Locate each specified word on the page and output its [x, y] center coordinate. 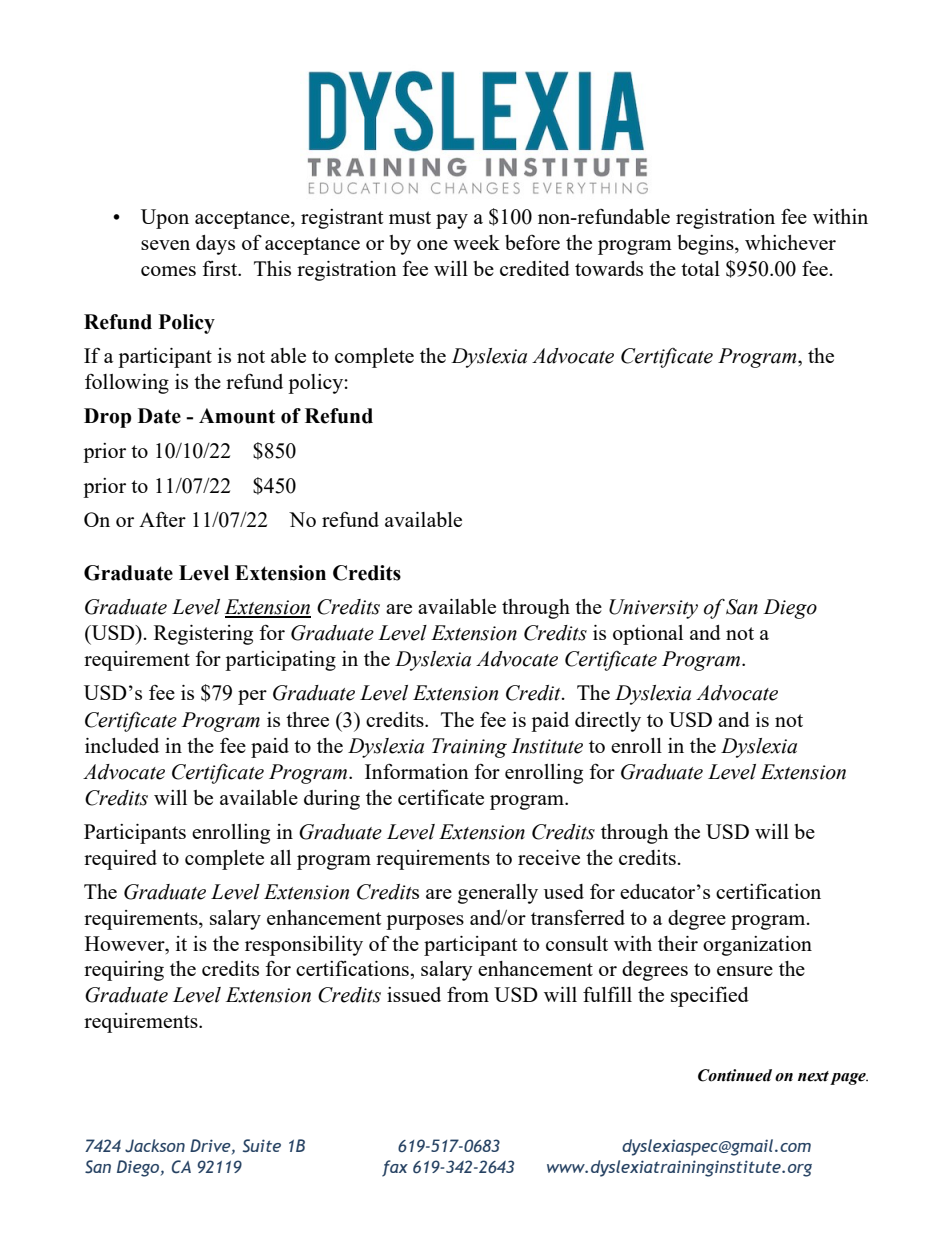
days [215, 245]
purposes [425, 922]
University [653, 609]
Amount [237, 416]
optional [648, 635]
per [252, 697]
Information [417, 771]
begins [707, 245]
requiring [124, 971]
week [476, 242]
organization [757, 946]
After [162, 519]
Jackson [155, 1145]
